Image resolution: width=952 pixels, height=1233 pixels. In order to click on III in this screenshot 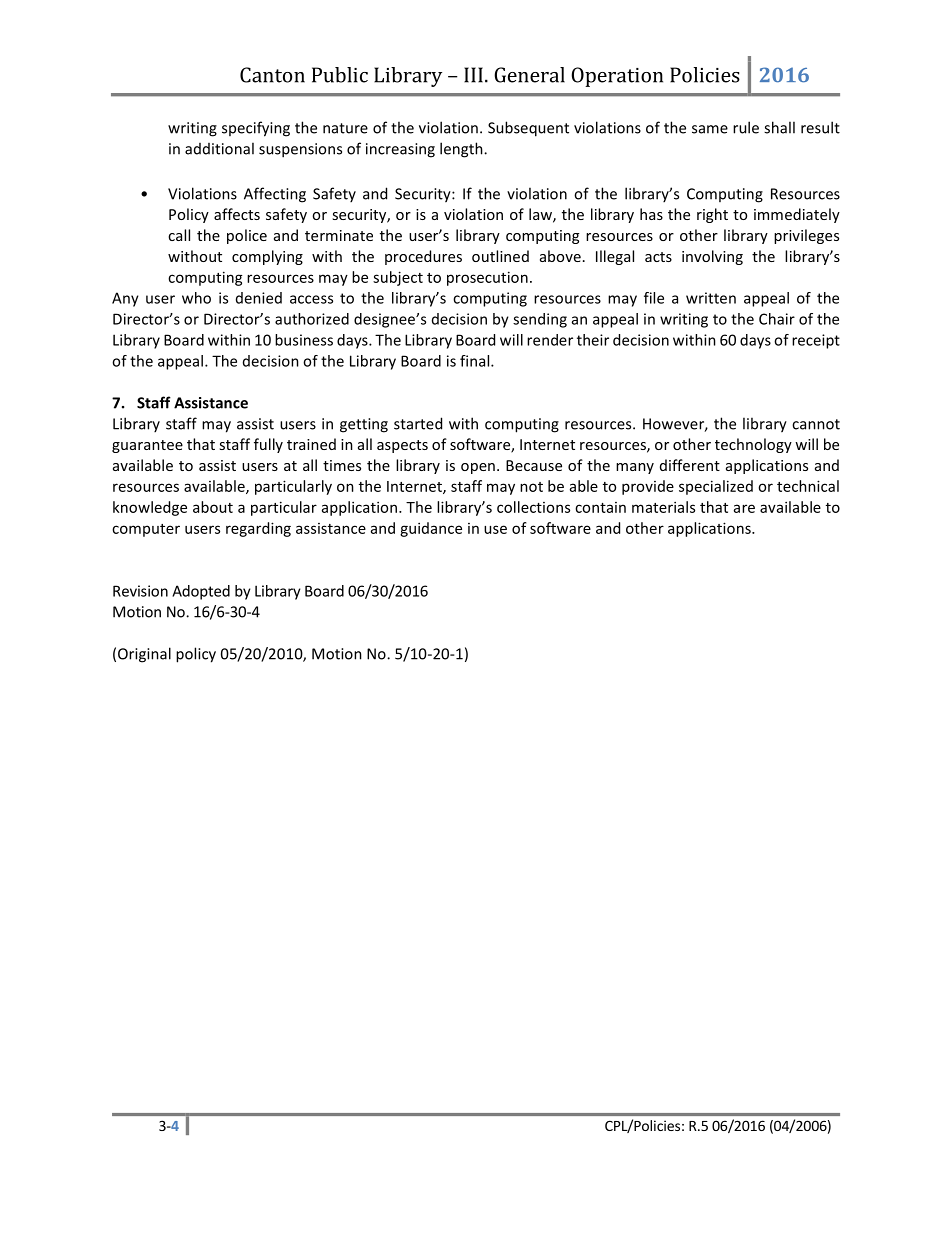, I will do `click(473, 75)`.
